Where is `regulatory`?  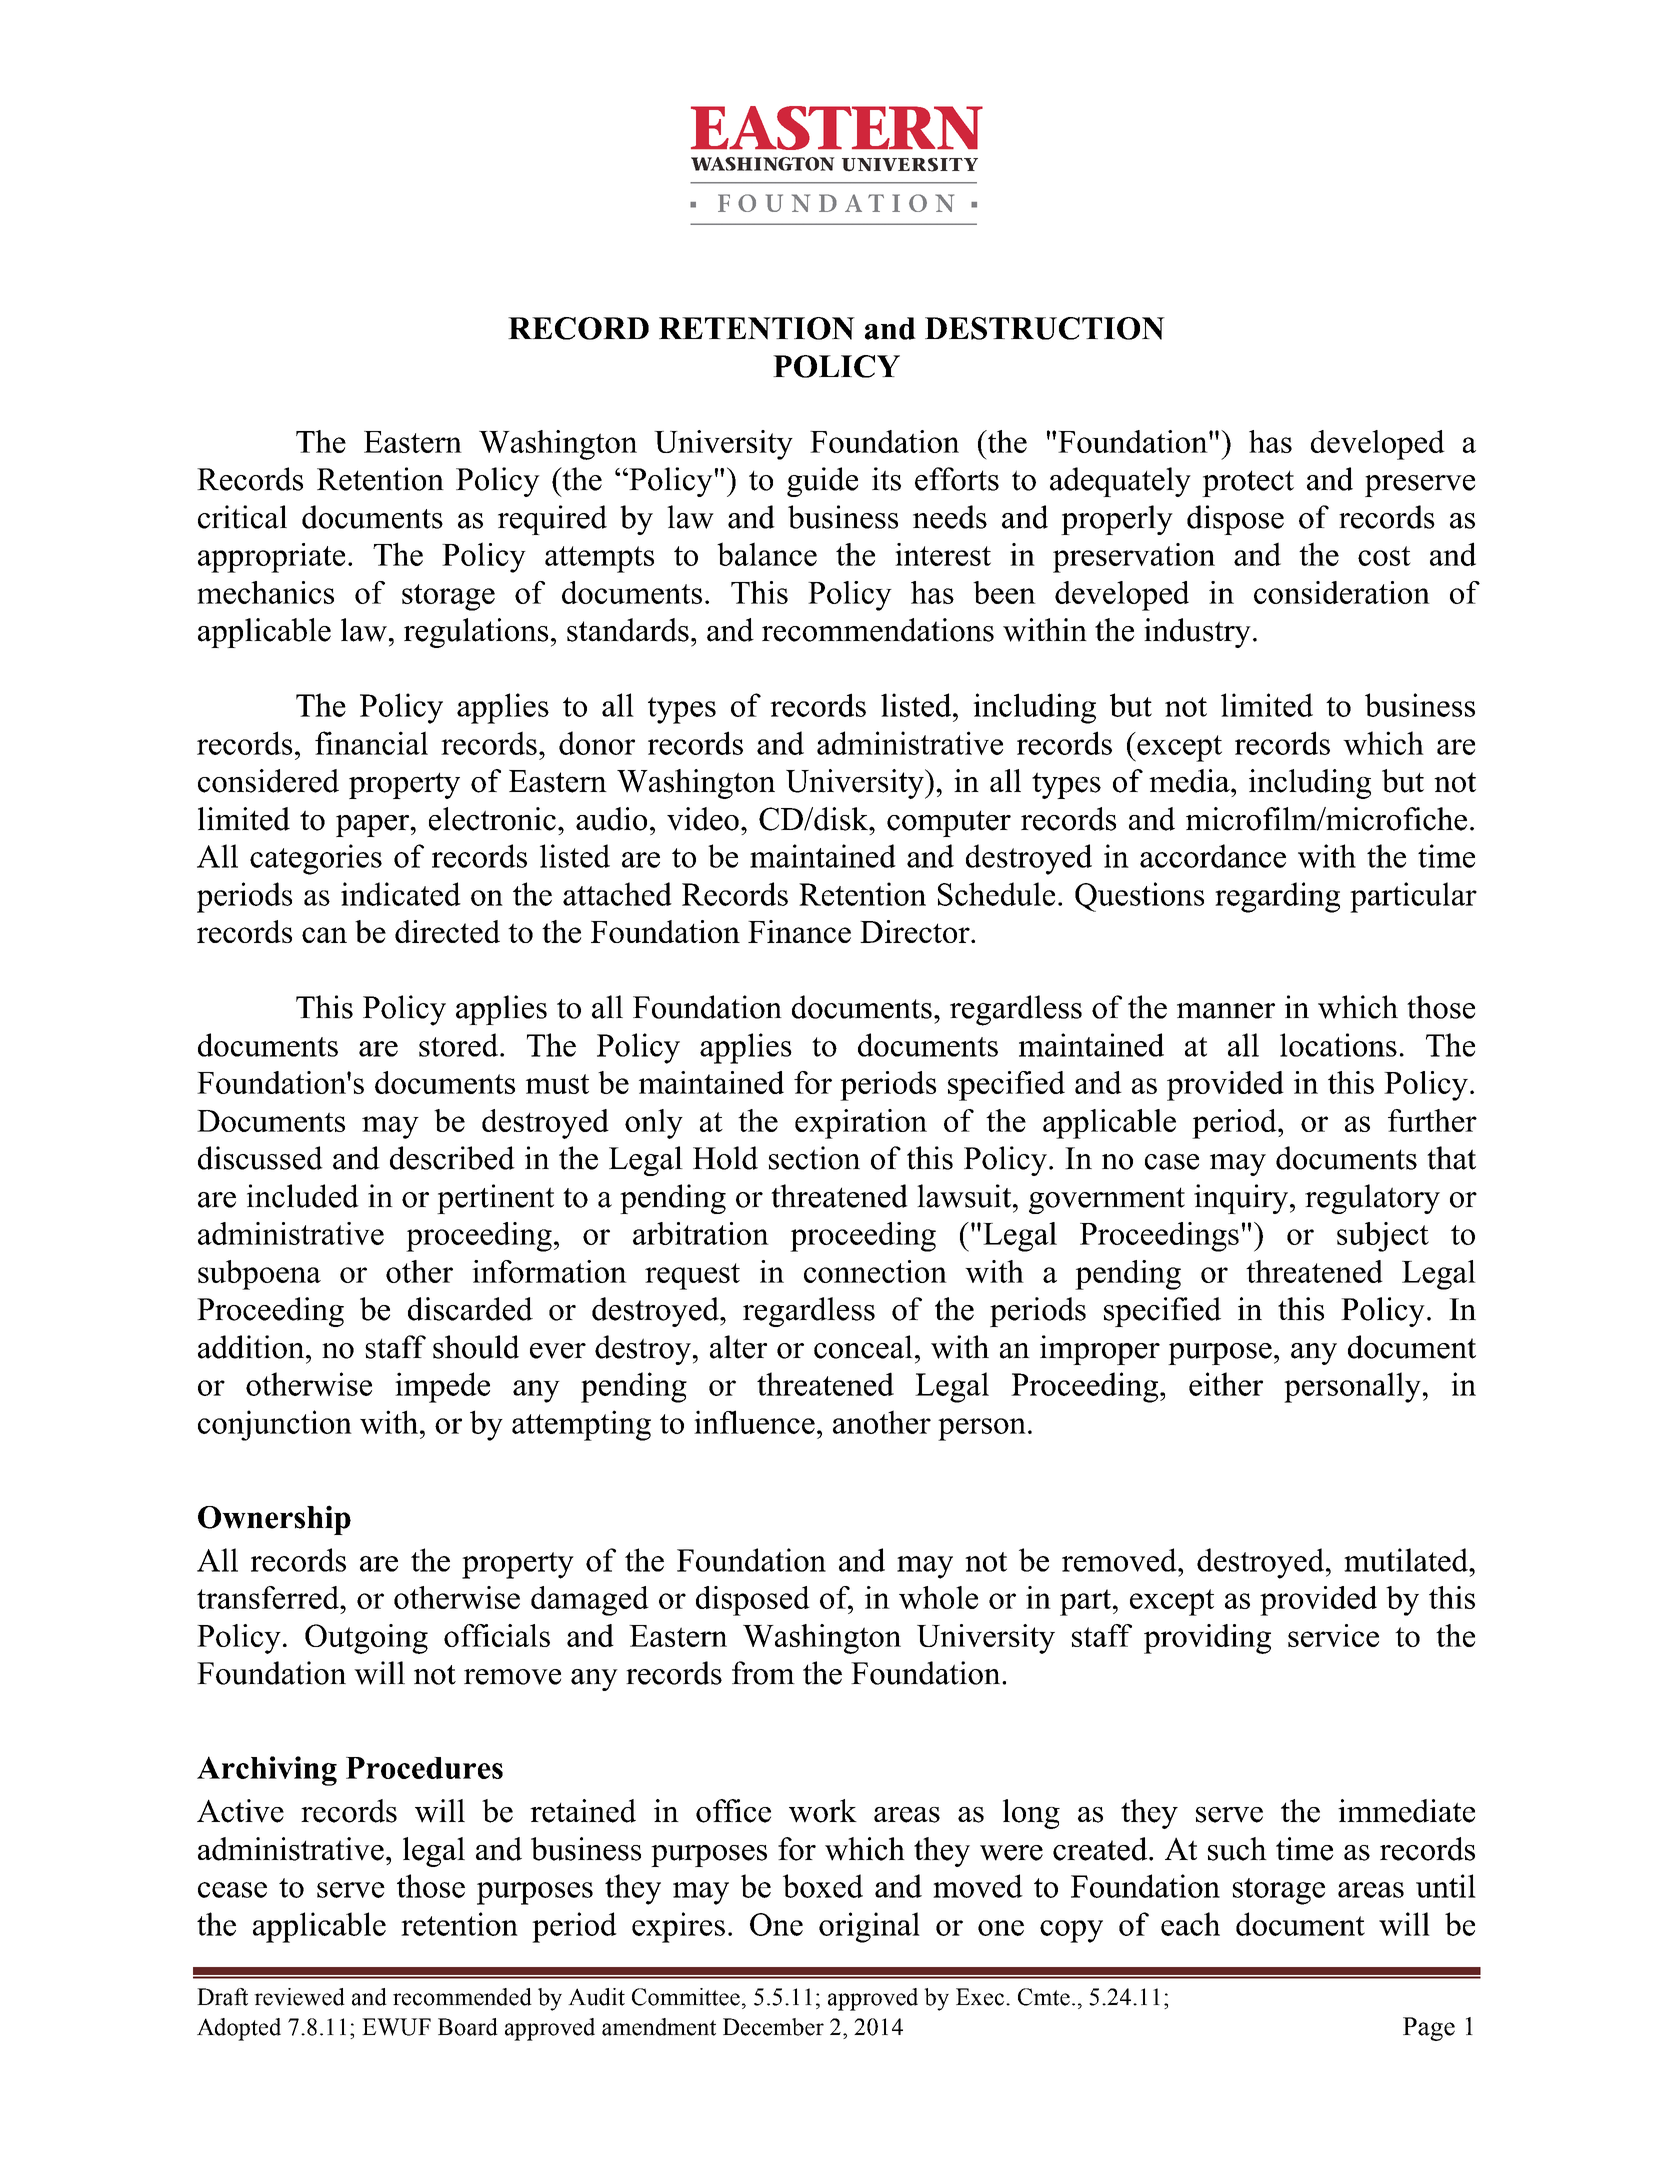
regulatory is located at coordinates (1372, 1199).
